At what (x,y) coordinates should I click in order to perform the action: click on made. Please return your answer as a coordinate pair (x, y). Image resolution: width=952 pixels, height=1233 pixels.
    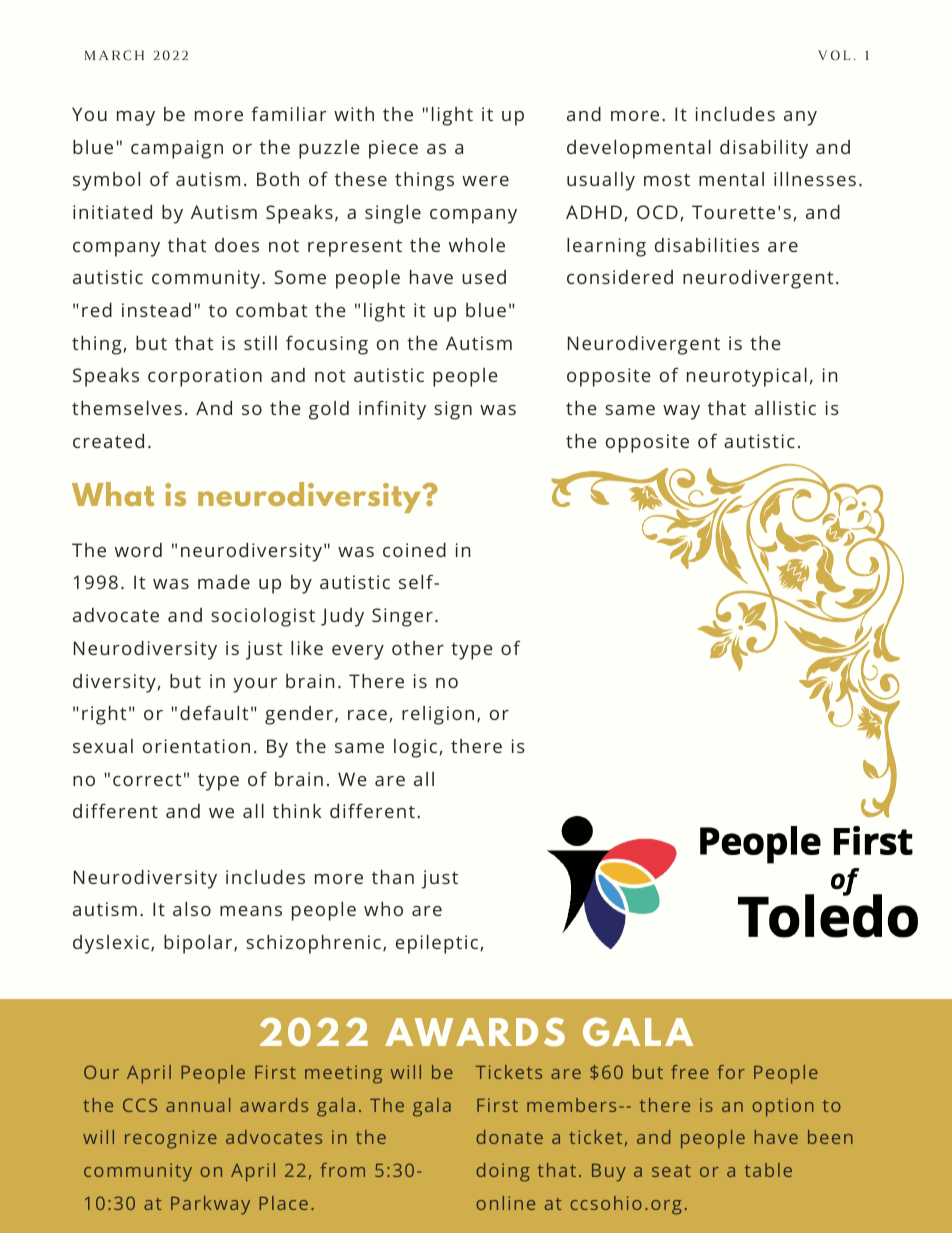
    Looking at the image, I should click on (224, 582).
